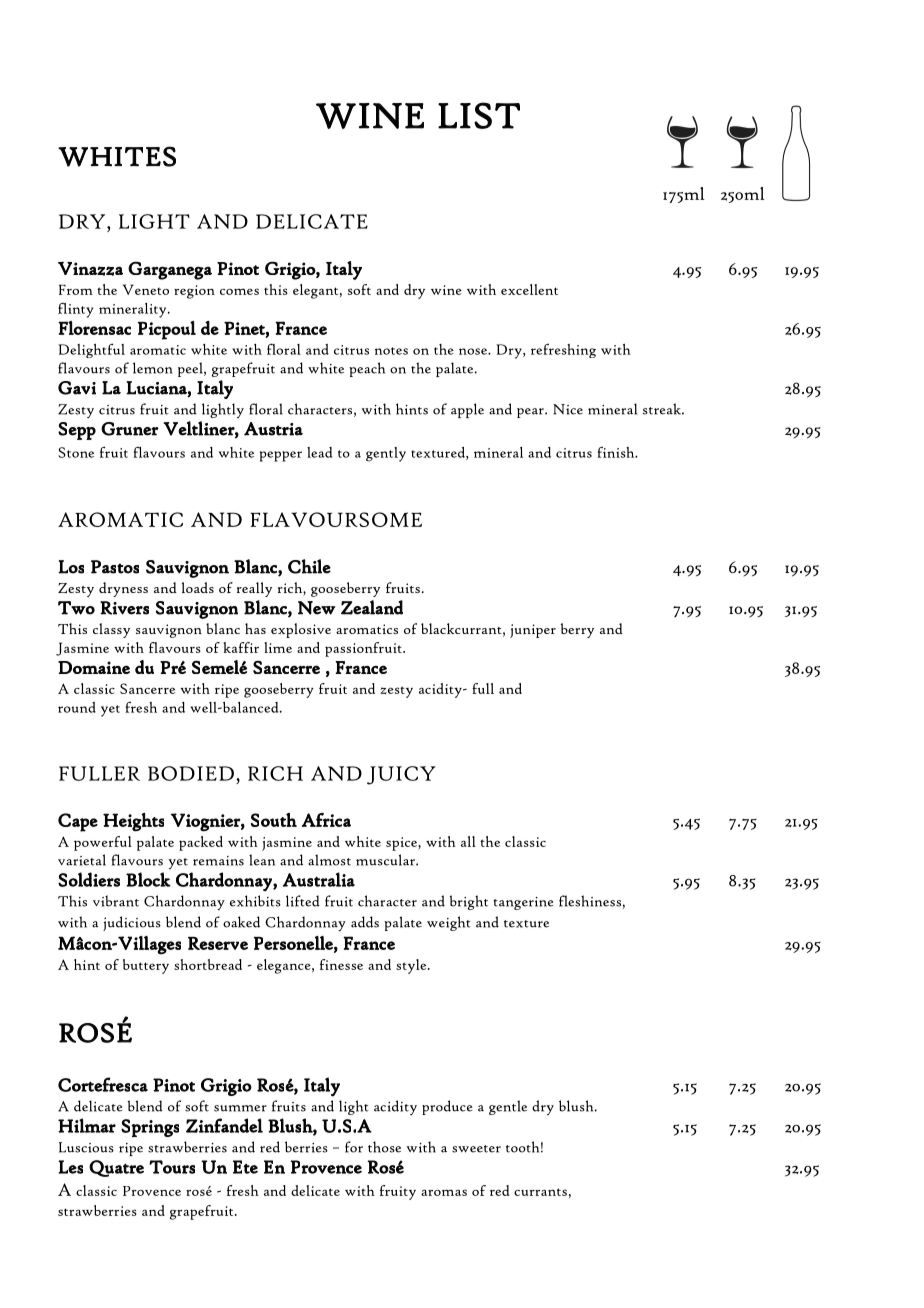 The image size is (924, 1308). What do you see at coordinates (194, 292) in the image?
I see `region` at bounding box center [194, 292].
